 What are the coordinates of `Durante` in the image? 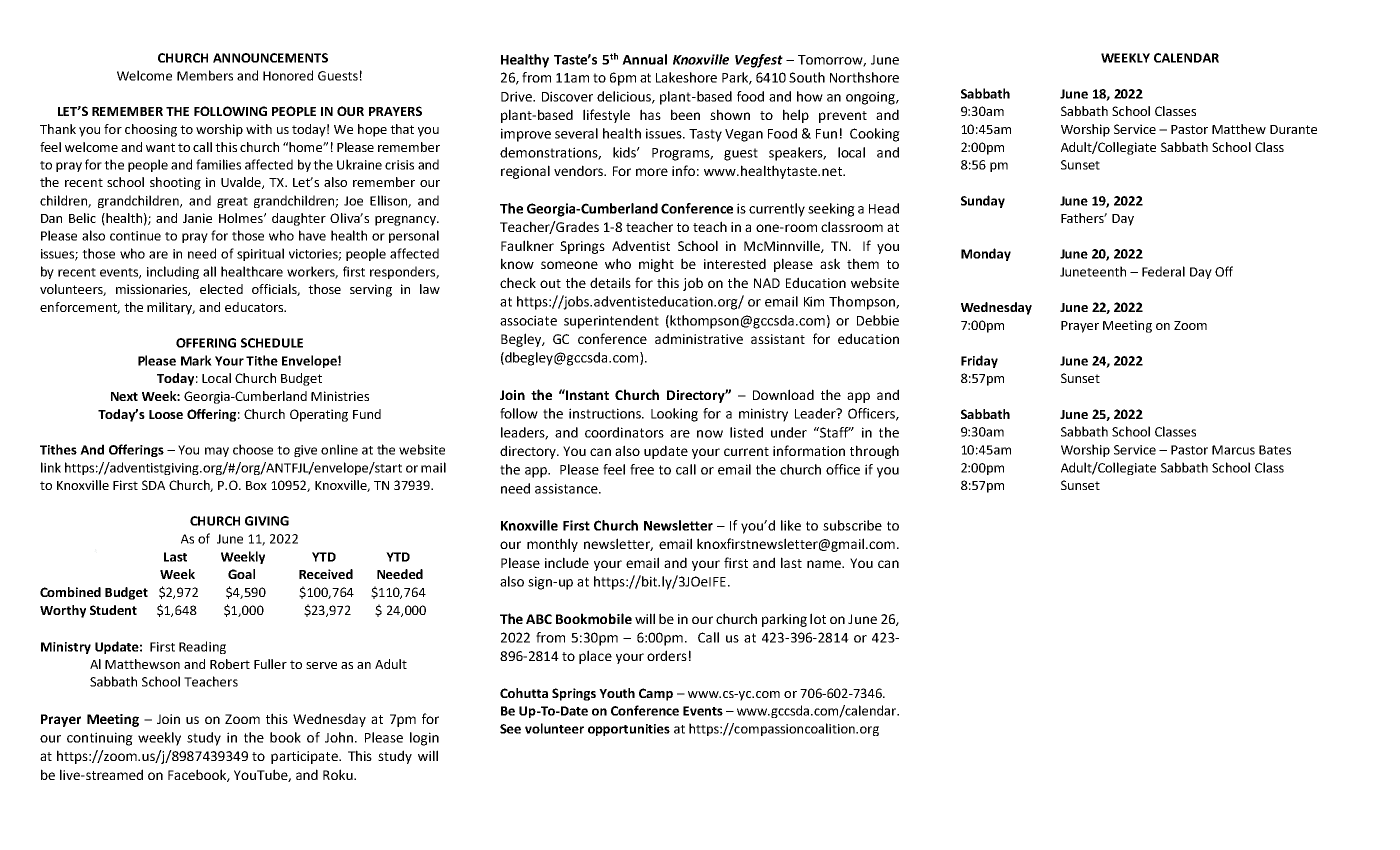 It's located at (1293, 129).
